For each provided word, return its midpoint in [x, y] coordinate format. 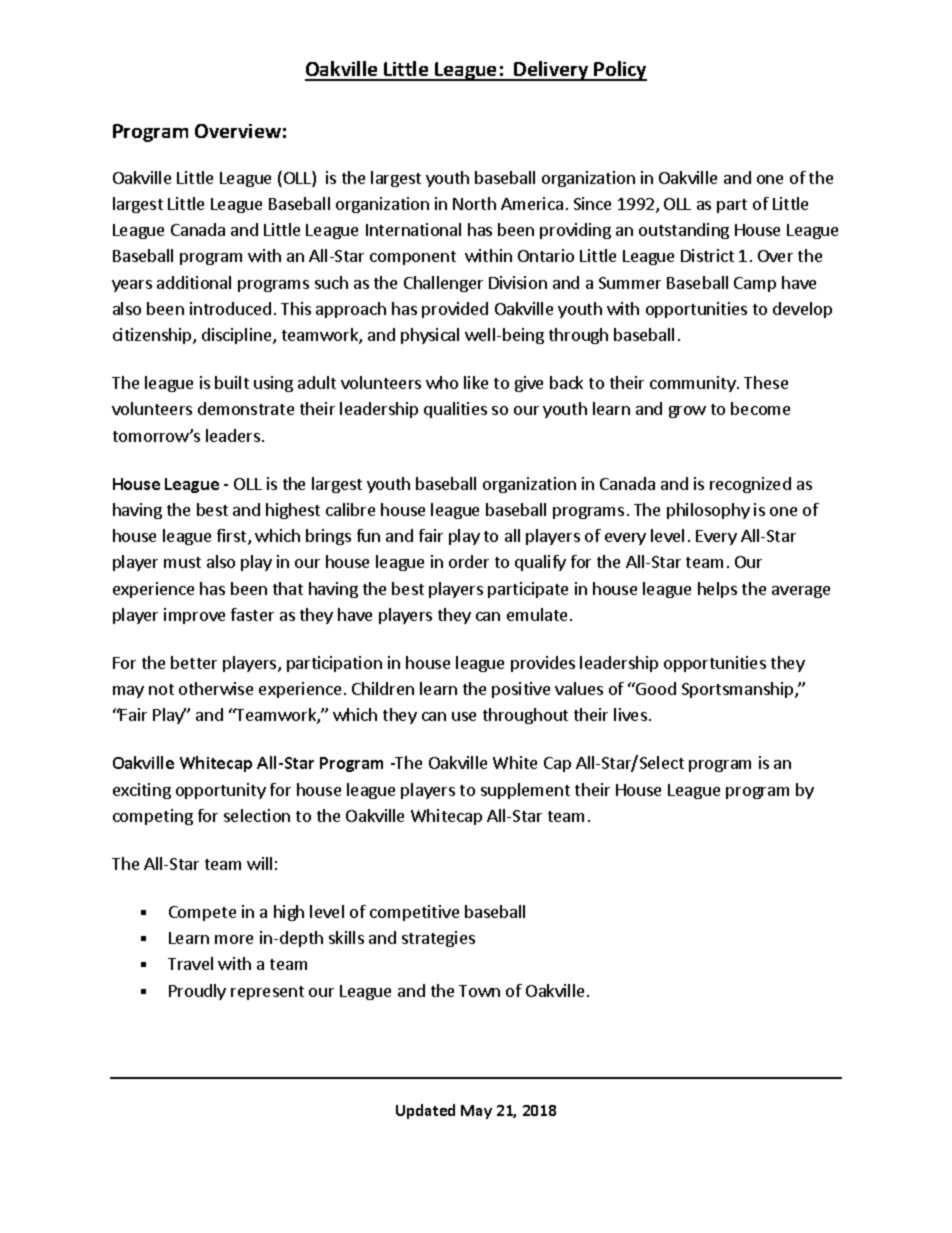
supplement [525, 791]
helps [717, 590]
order [469, 561]
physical [430, 336]
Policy [620, 71]
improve [194, 616]
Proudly [197, 992]
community [694, 384]
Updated [425, 1111]
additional [194, 282]
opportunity [221, 791]
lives [630, 714]
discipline [238, 336]
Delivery [552, 71]
